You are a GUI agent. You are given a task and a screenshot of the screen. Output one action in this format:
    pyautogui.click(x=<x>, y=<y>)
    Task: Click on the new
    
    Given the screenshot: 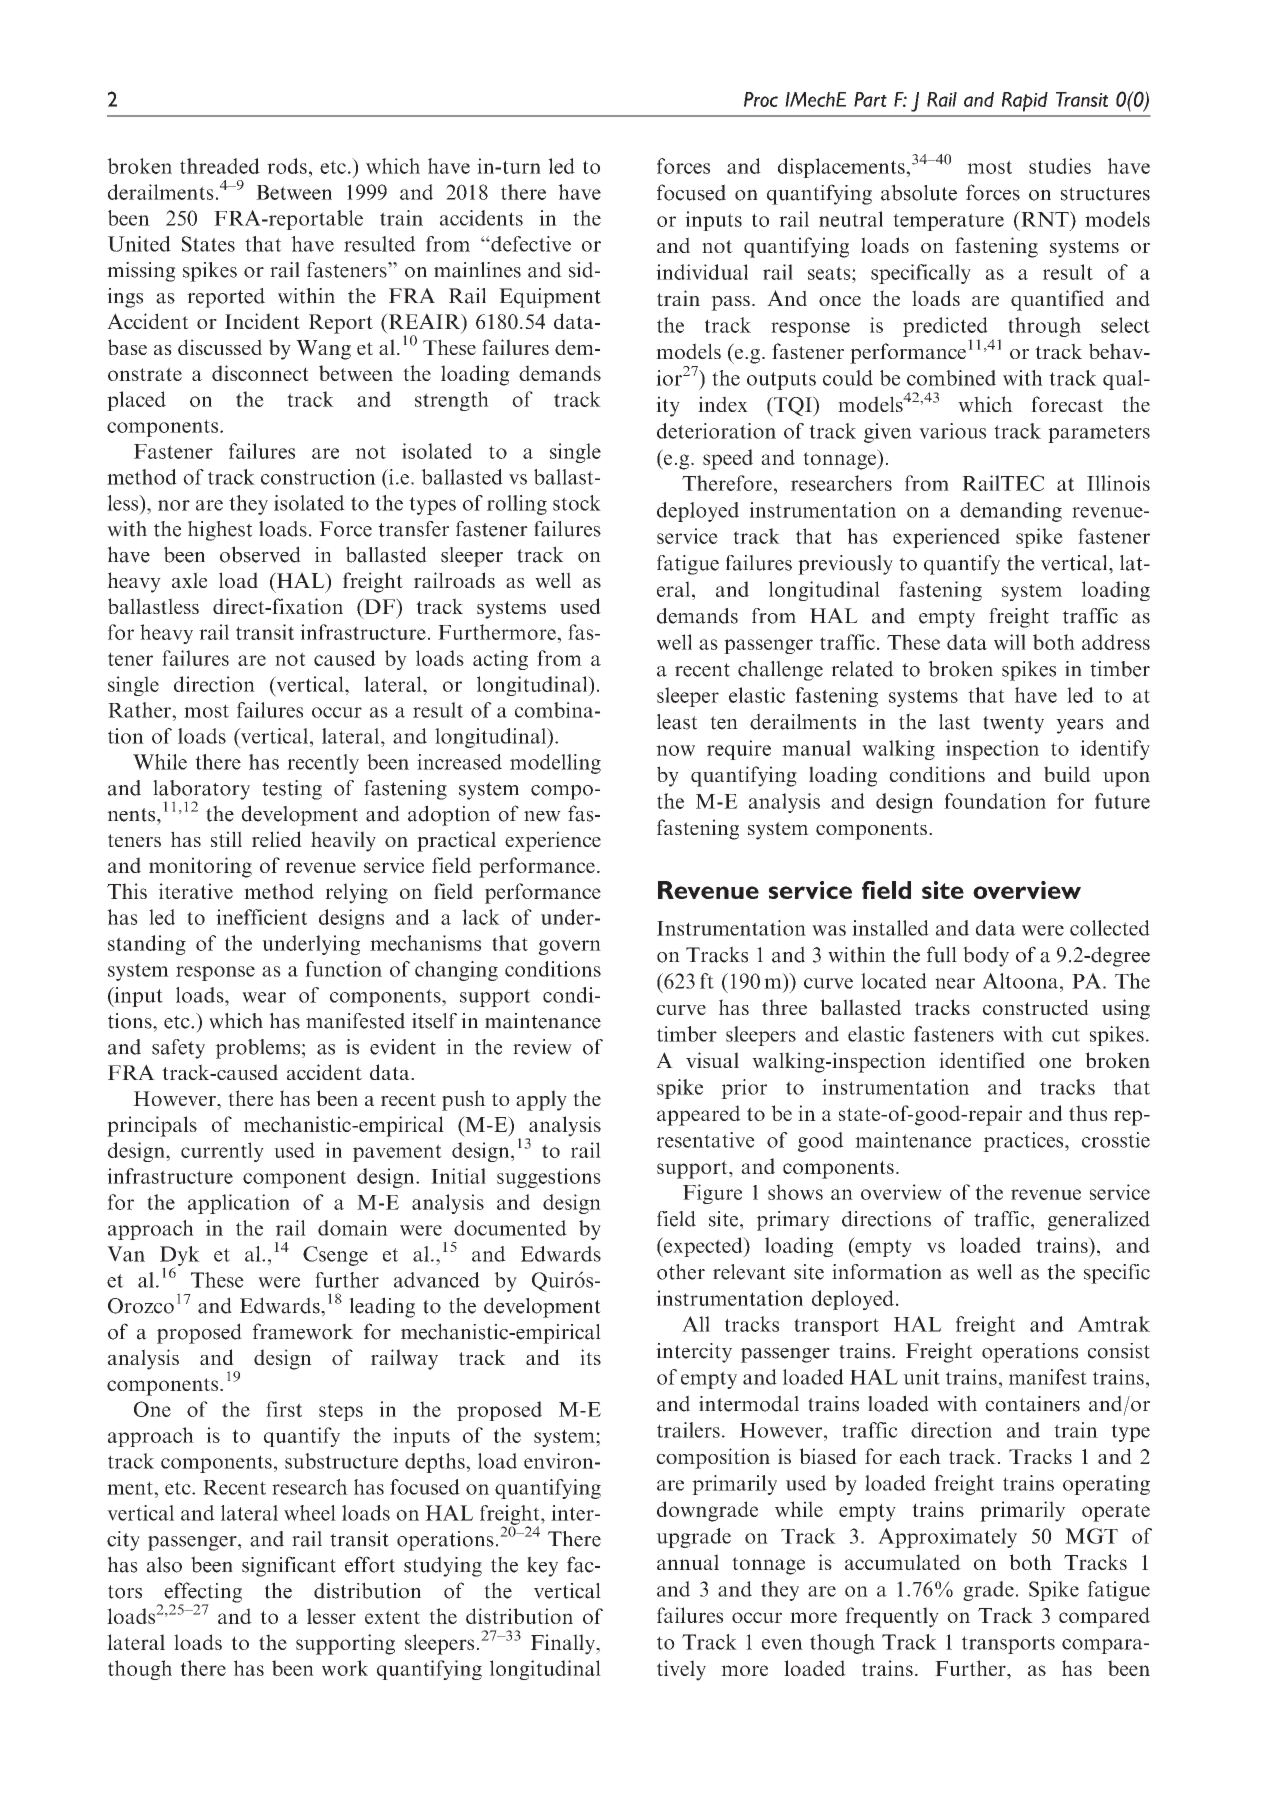 What is the action you would take?
    pyautogui.click(x=542, y=816)
